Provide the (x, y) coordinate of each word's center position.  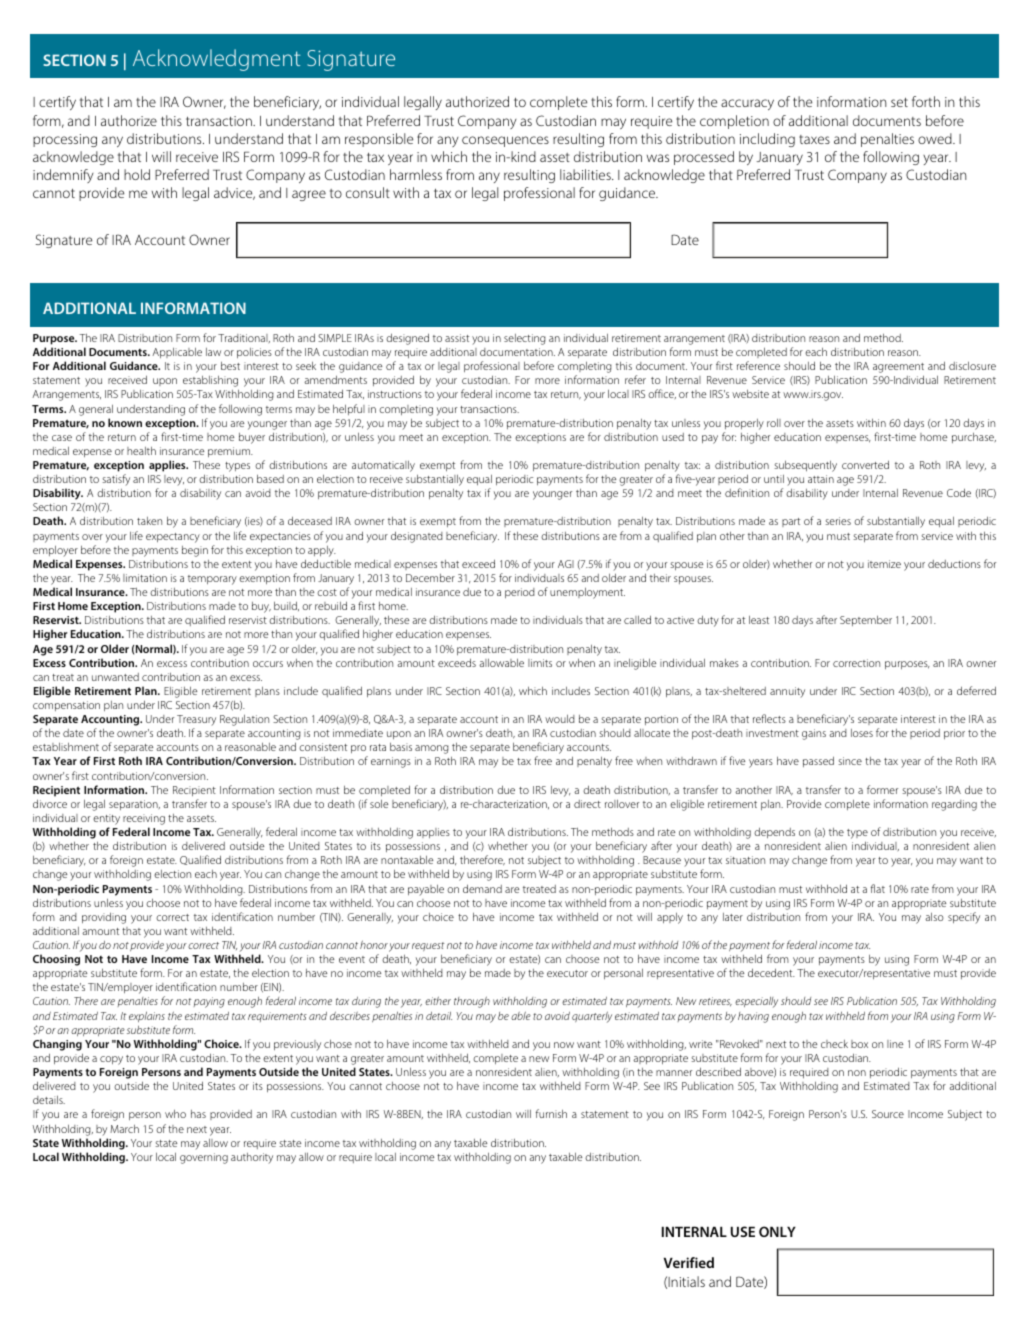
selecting (525, 339)
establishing (210, 381)
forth (926, 101)
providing (104, 918)
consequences (505, 141)
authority (252, 1158)
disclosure (972, 366)
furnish (551, 1113)
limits (540, 663)
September (866, 621)
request (428, 946)
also (934, 917)
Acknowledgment (216, 60)
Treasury (196, 722)
